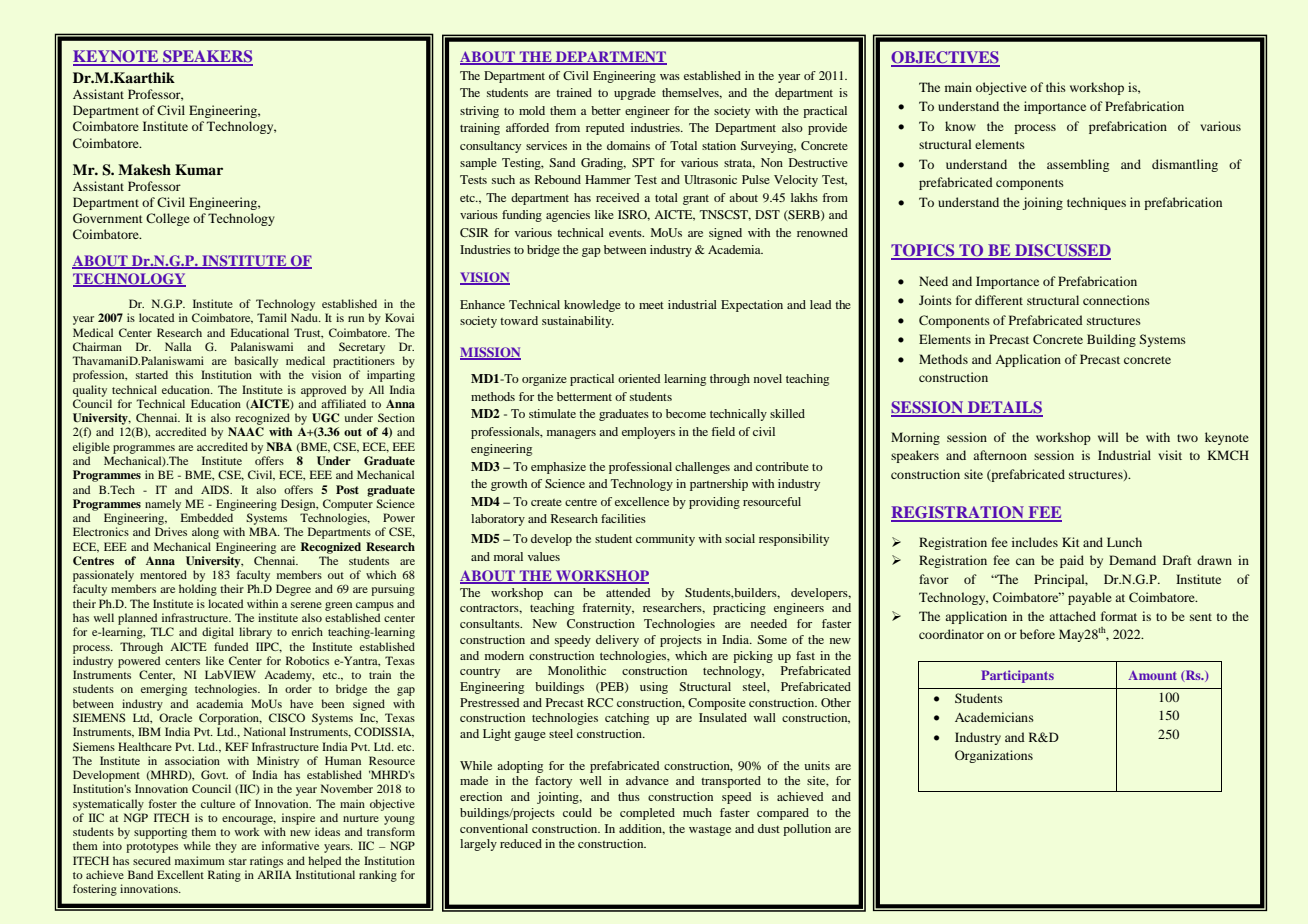 The width and height of the image is (1308, 924). I want to click on they, so click(226, 847).
